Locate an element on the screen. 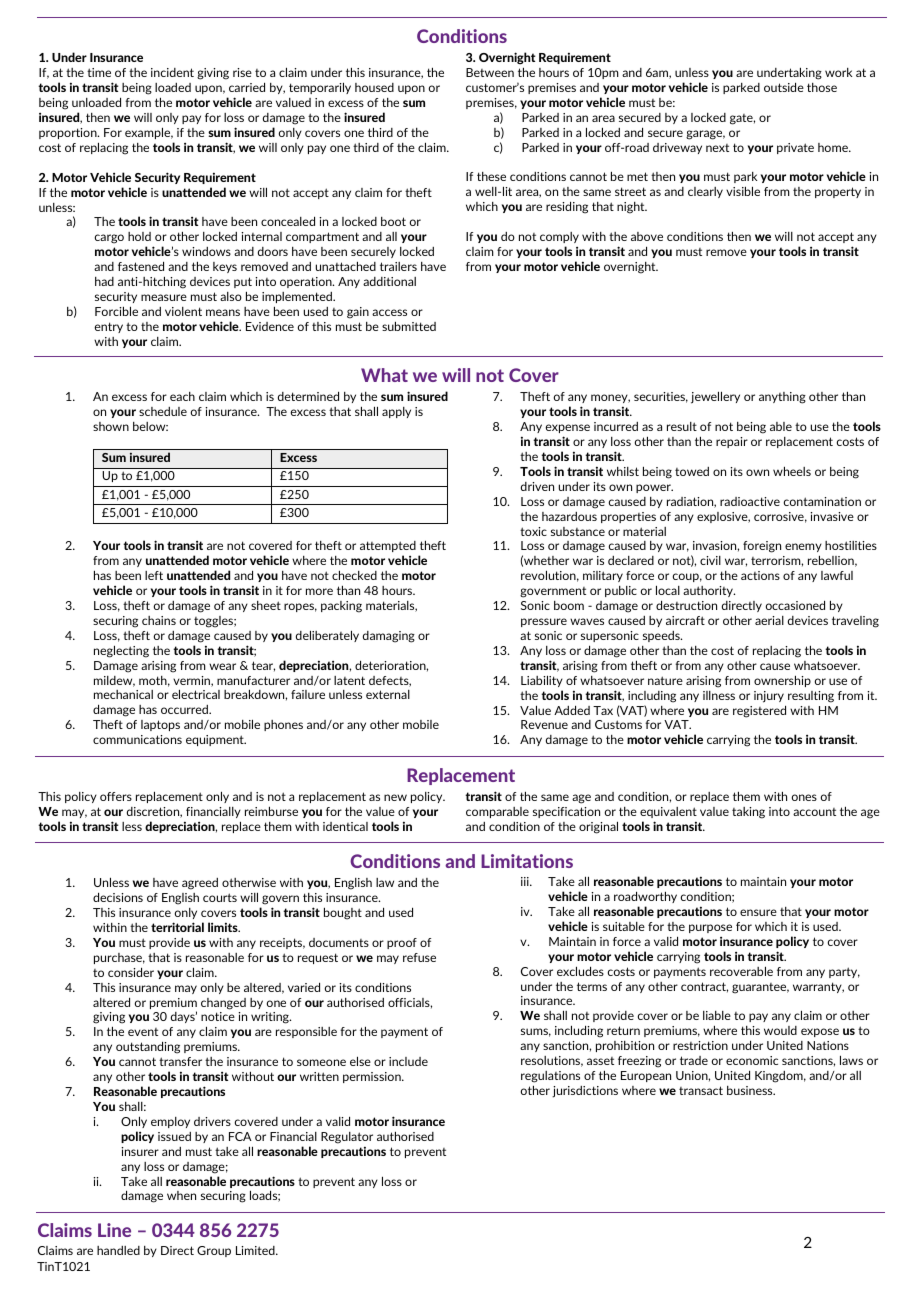 The image size is (924, 1308). when is located at coordinates (181, 1195).
